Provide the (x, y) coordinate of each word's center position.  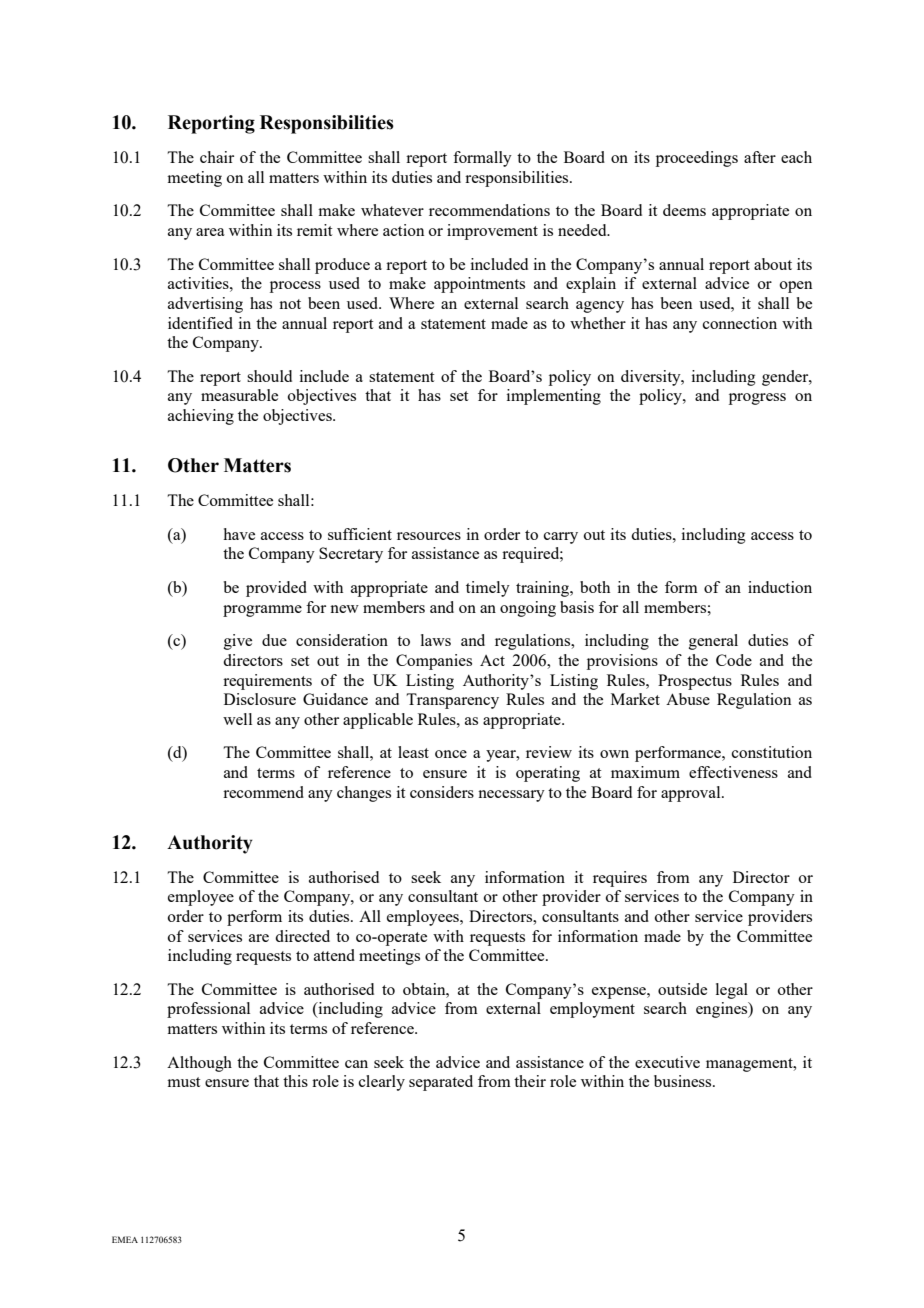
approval (692, 794)
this (295, 1081)
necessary (511, 796)
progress (757, 399)
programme (262, 611)
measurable (239, 395)
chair (217, 157)
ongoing (528, 609)
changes (364, 794)
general (713, 642)
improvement (492, 232)
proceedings (697, 159)
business (684, 1081)
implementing (554, 397)
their (530, 1081)
